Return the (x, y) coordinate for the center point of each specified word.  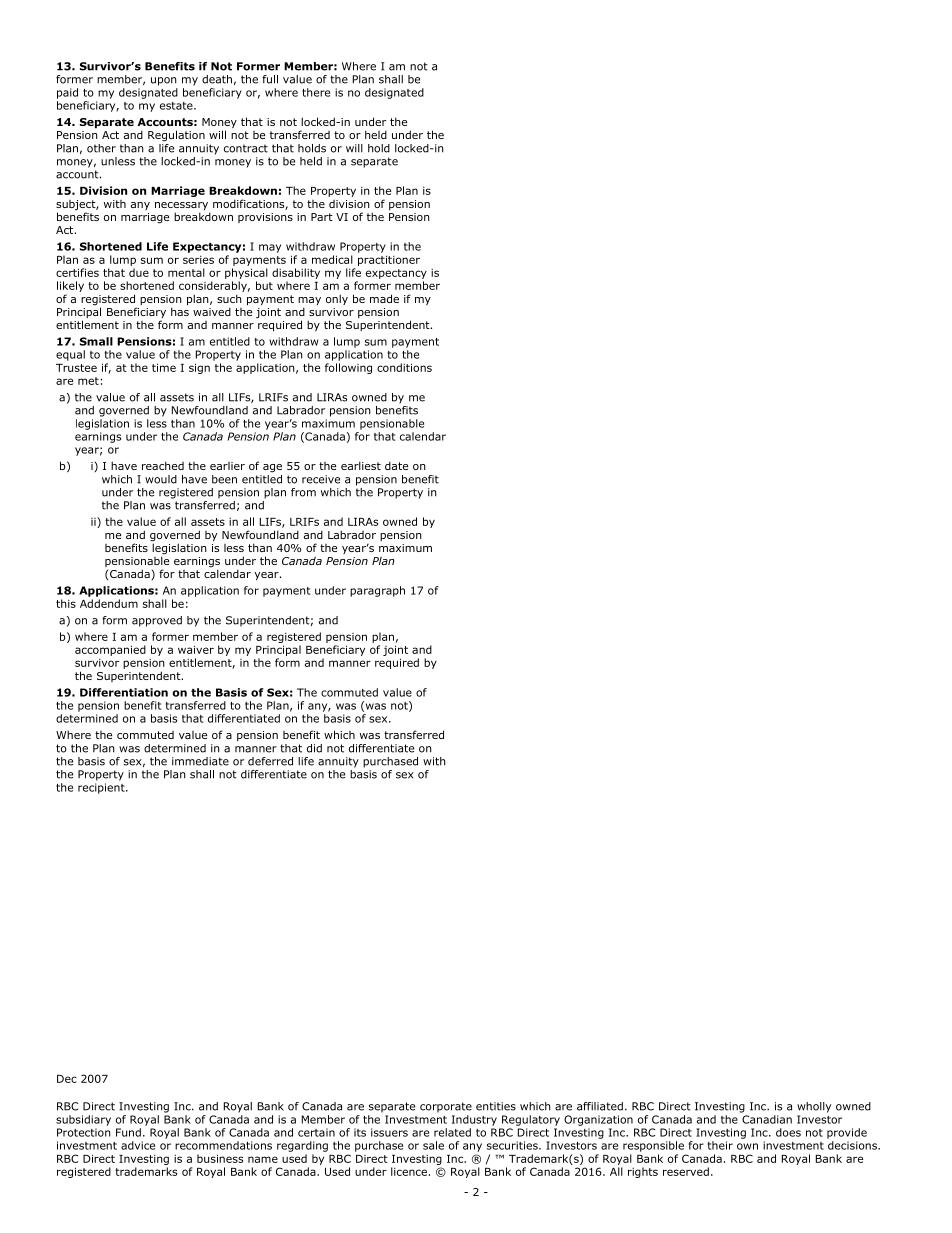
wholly (814, 1107)
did (314, 748)
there (316, 92)
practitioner (389, 260)
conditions (404, 367)
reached (163, 465)
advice (138, 1145)
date (396, 465)
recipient (102, 788)
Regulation (176, 136)
